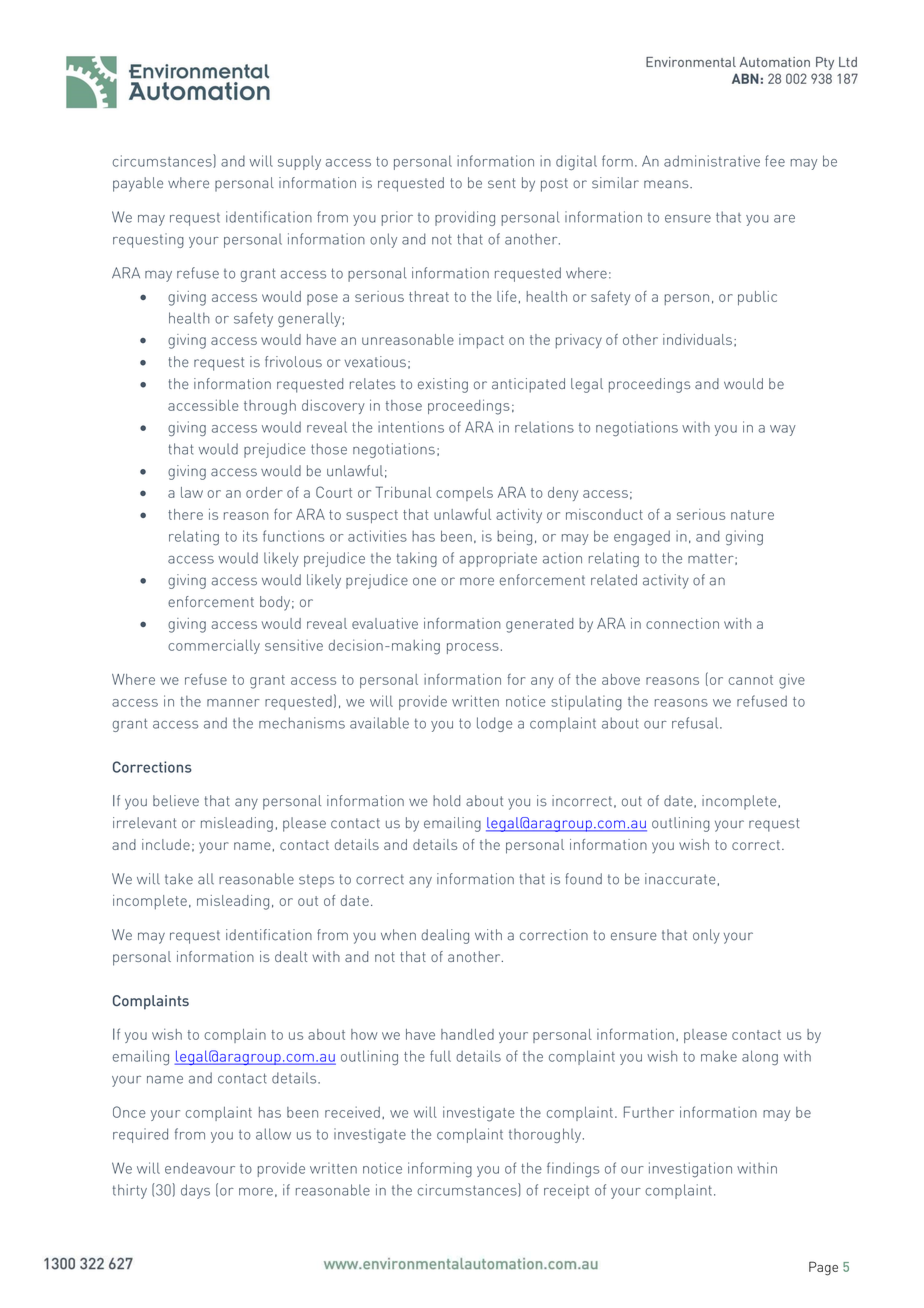 This screenshot has height=1308, width=924. What do you see at coordinates (195, 1191) in the screenshot?
I see `days` at bounding box center [195, 1191].
